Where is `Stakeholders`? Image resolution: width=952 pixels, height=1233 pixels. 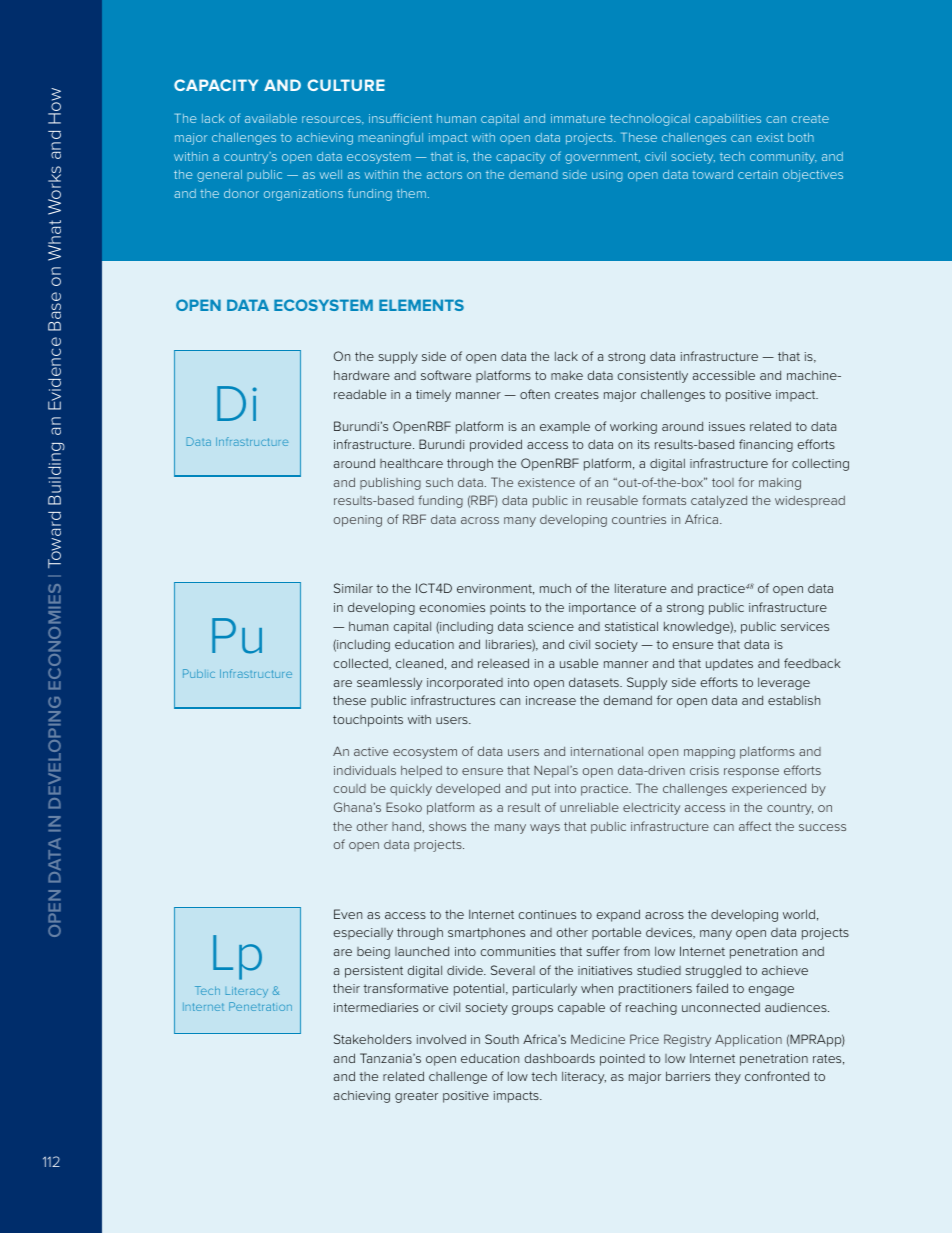
Stakeholders is located at coordinates (373, 1039).
